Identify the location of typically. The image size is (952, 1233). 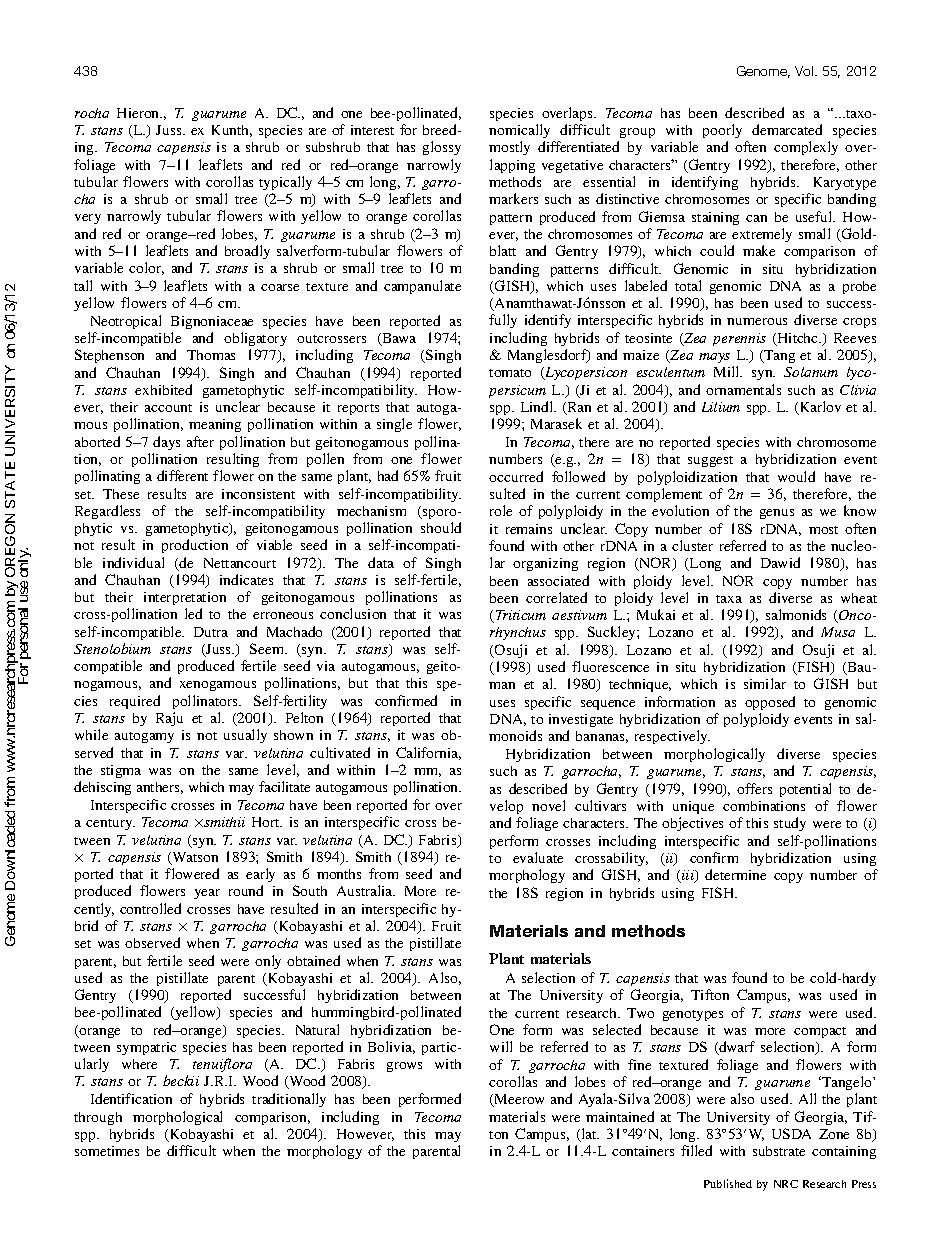
(285, 183).
